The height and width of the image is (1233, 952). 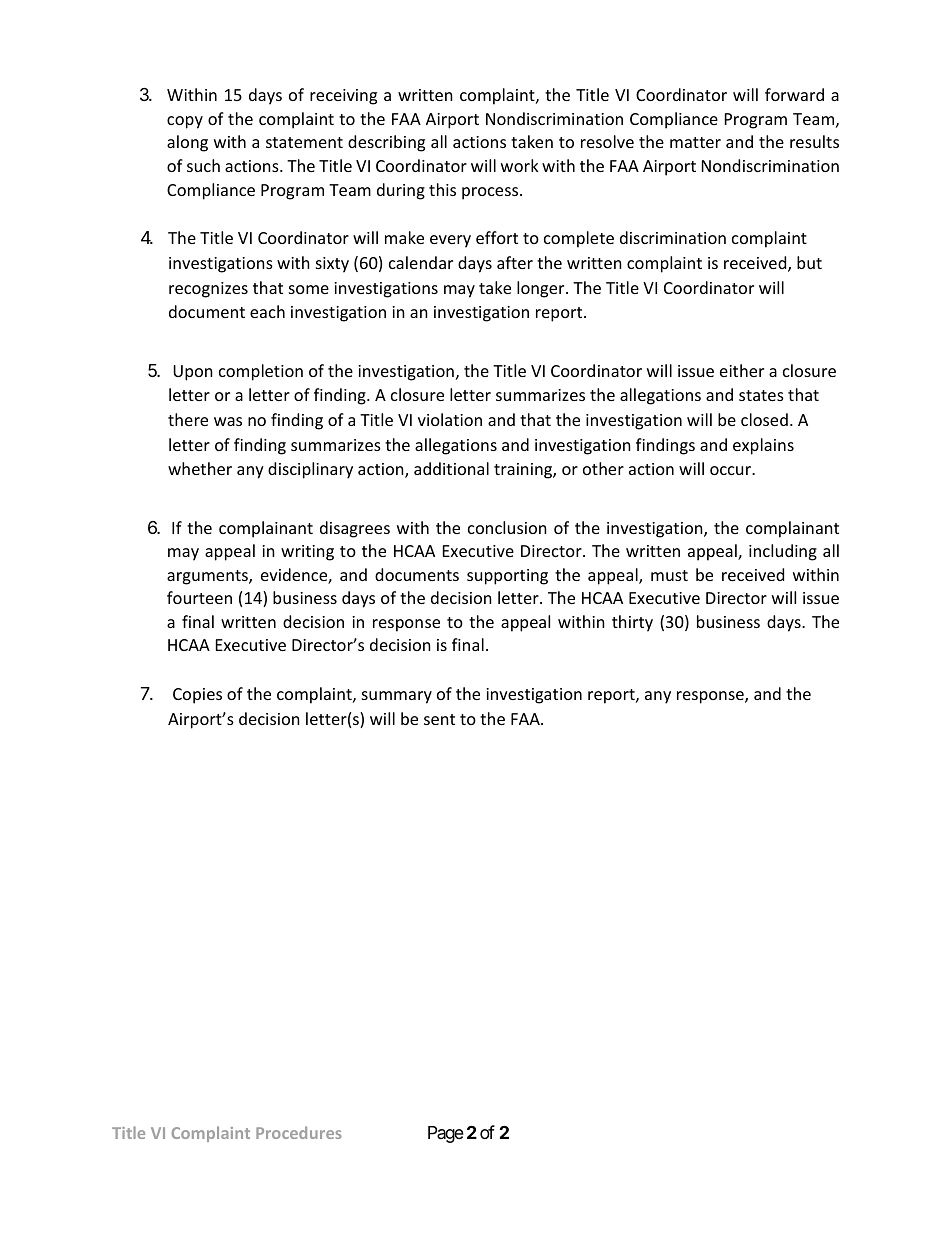 What do you see at coordinates (520, 165) in the image?
I see `work` at bounding box center [520, 165].
